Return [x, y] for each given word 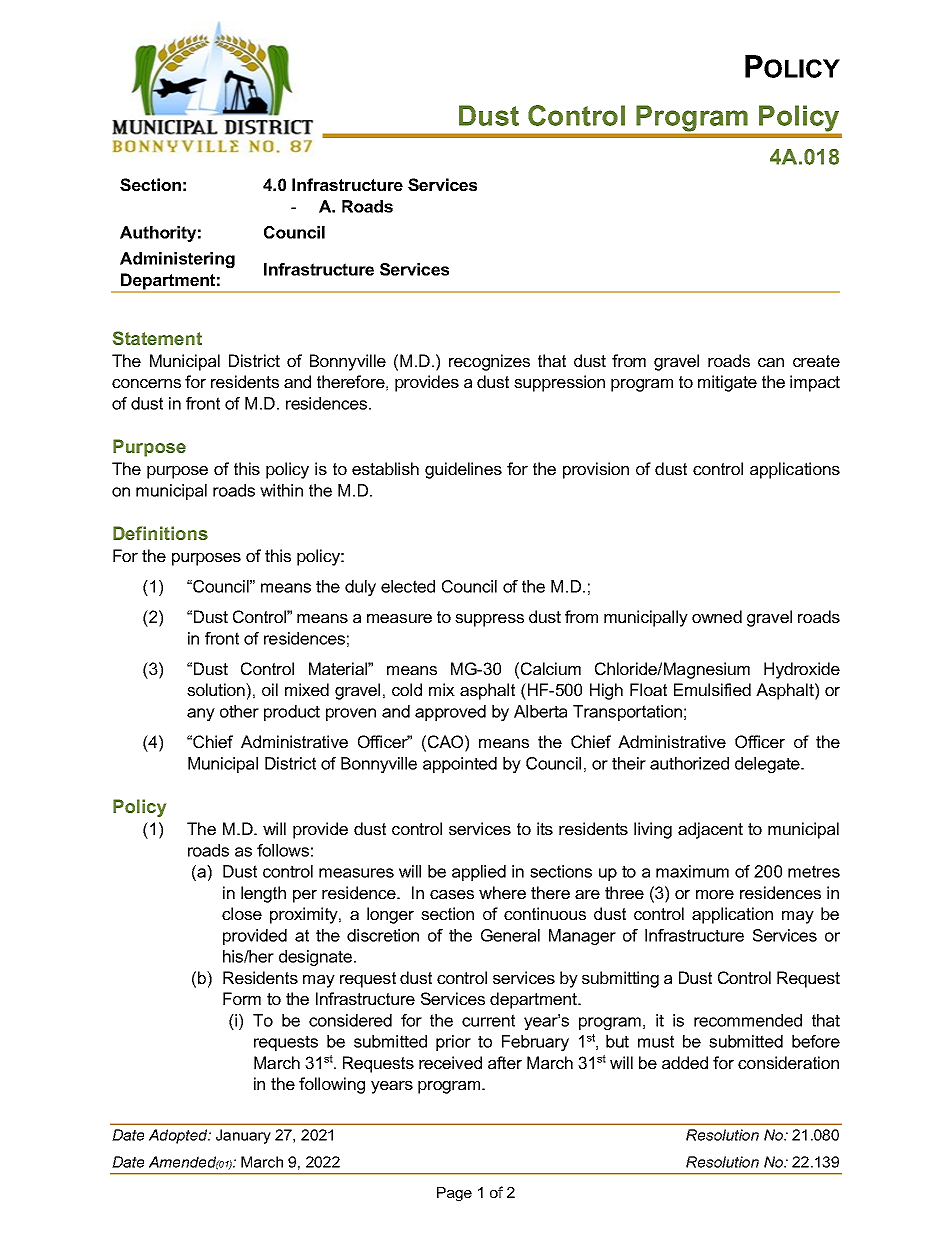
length [263, 894]
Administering [177, 260]
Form [242, 998]
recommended [748, 1020]
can [771, 362]
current [488, 1020]
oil [270, 689]
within [281, 490]
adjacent [710, 830]
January [243, 1136]
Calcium [551, 668]
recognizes [489, 362]
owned [717, 616]
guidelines [463, 470]
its [545, 828]
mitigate [727, 383]
